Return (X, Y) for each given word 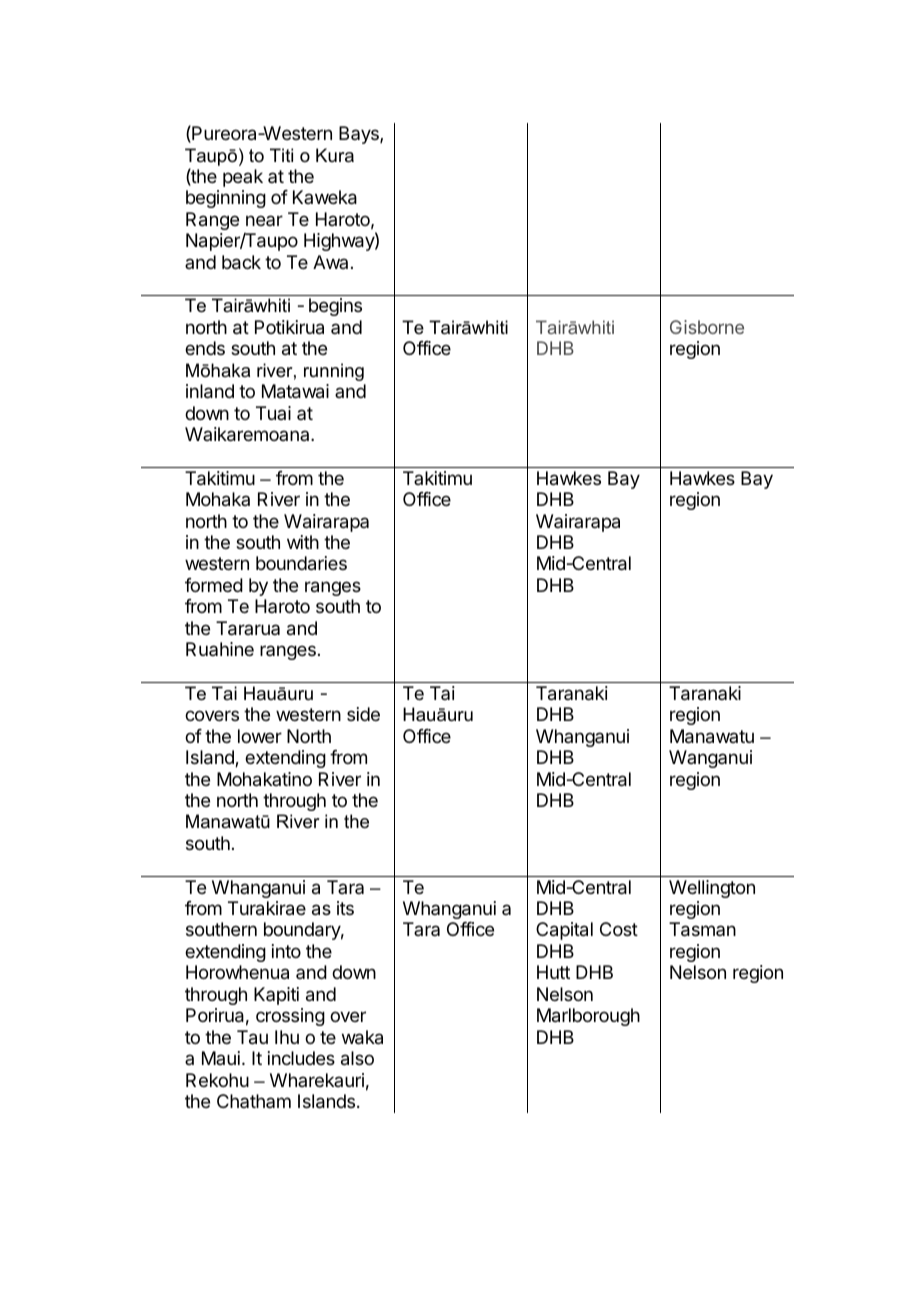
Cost (619, 929)
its (345, 908)
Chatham (254, 1101)
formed (214, 585)
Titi (281, 155)
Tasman (702, 929)
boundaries (301, 563)
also (357, 1058)
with (303, 542)
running (334, 372)
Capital (564, 931)
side (363, 714)
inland (210, 391)
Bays (360, 135)
